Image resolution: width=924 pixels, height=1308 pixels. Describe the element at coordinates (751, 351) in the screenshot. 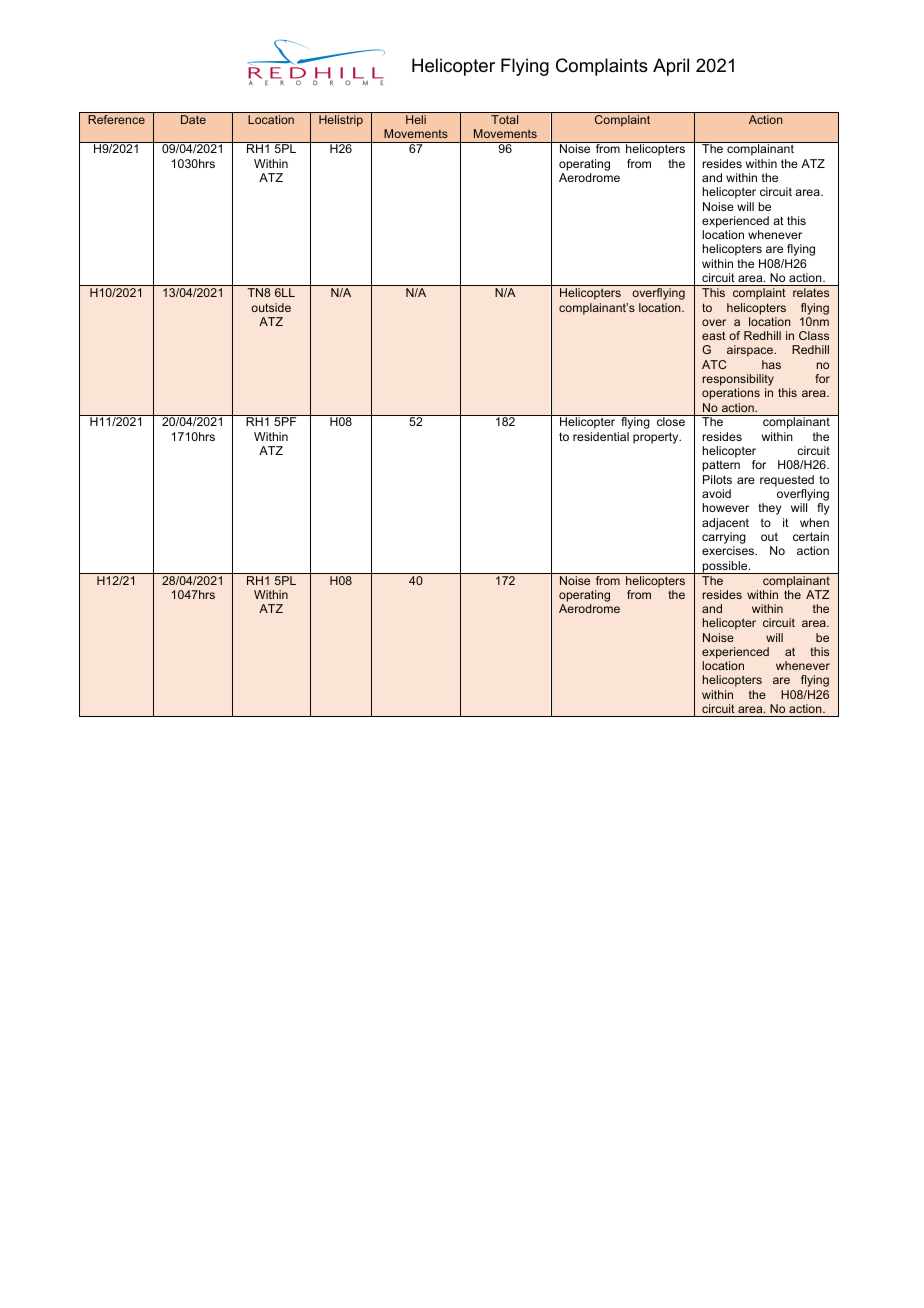

I see `airspace` at that location.
